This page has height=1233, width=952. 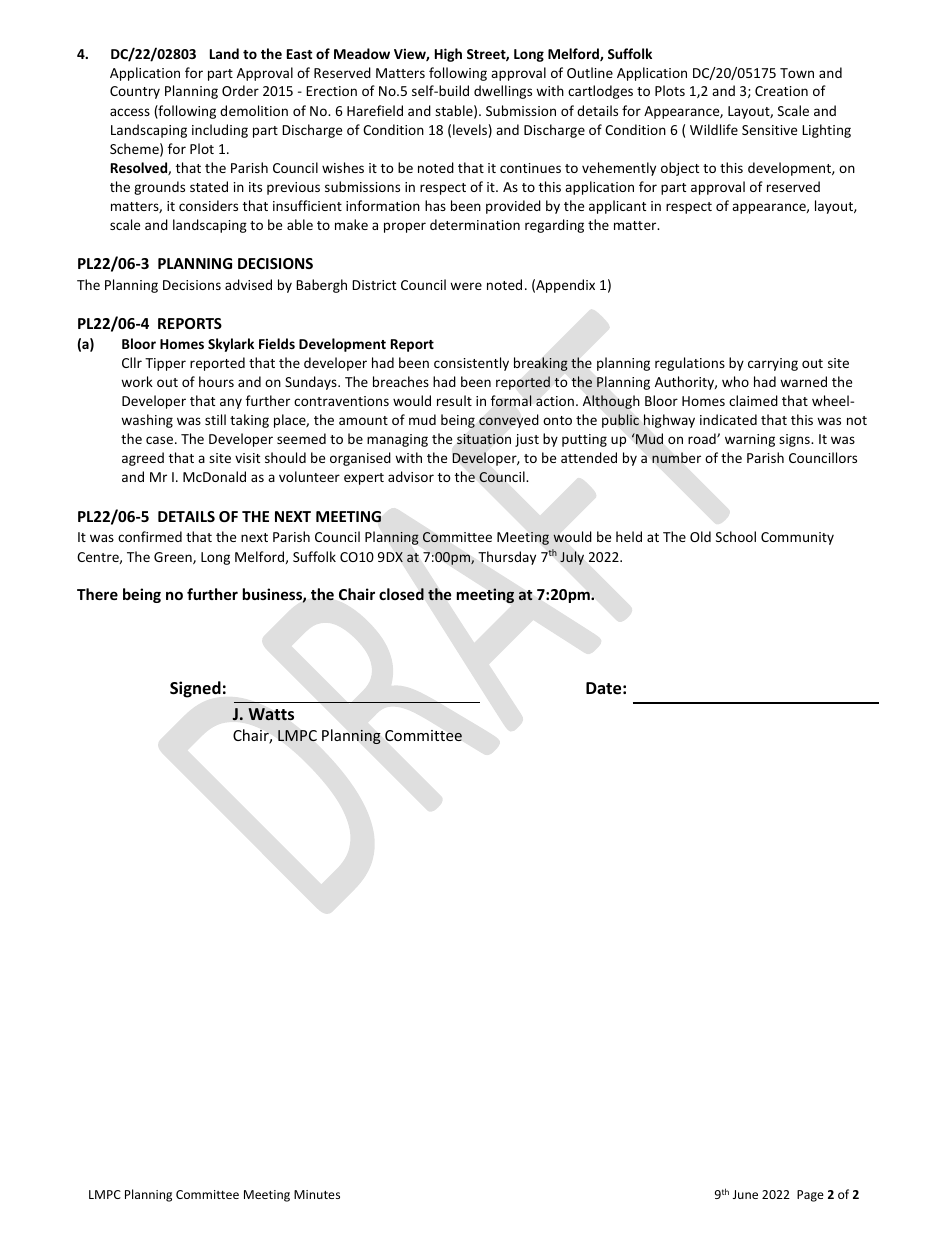 I want to click on closed, so click(x=401, y=594).
